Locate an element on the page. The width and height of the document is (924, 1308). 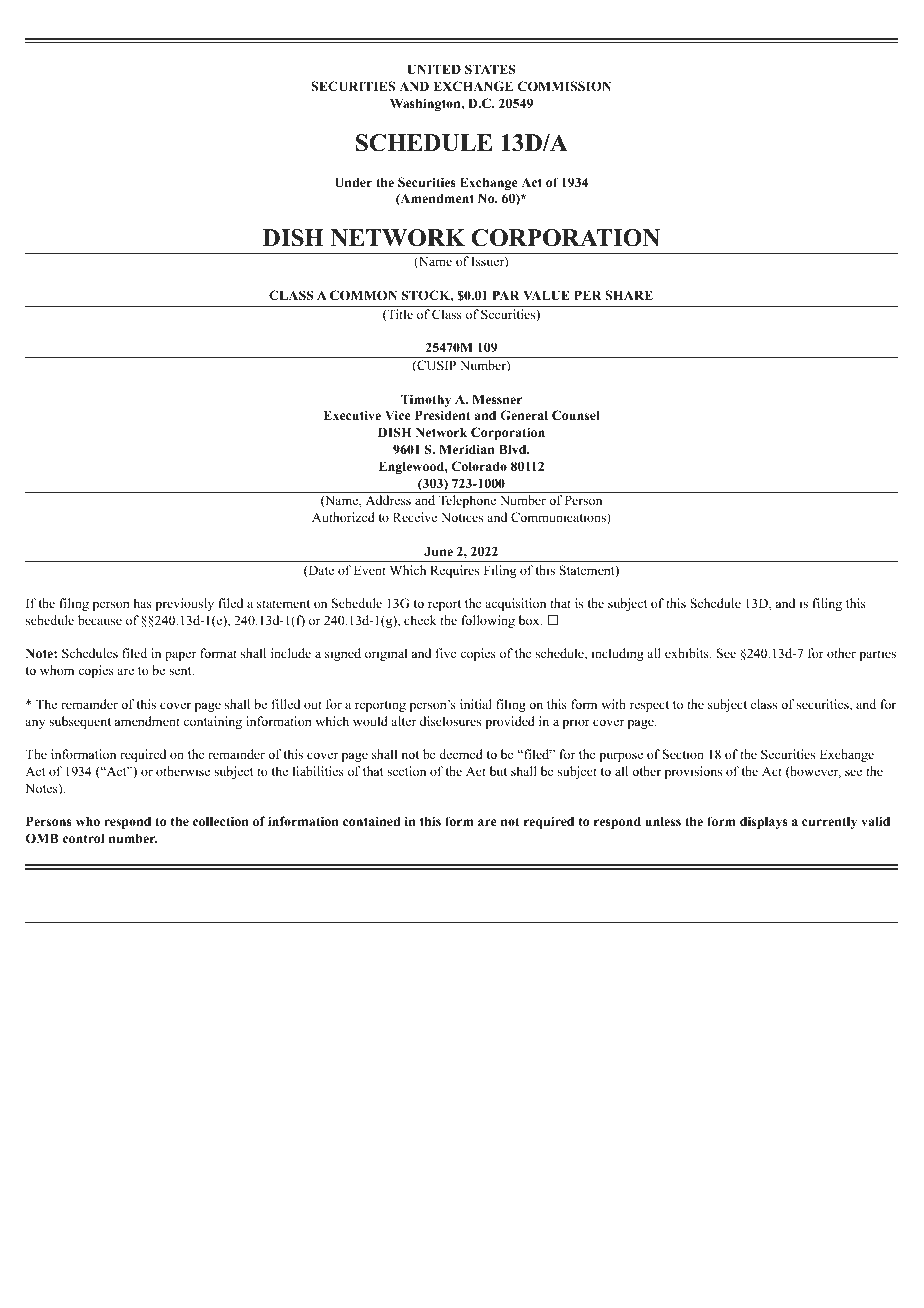
Requires is located at coordinates (454, 571).
